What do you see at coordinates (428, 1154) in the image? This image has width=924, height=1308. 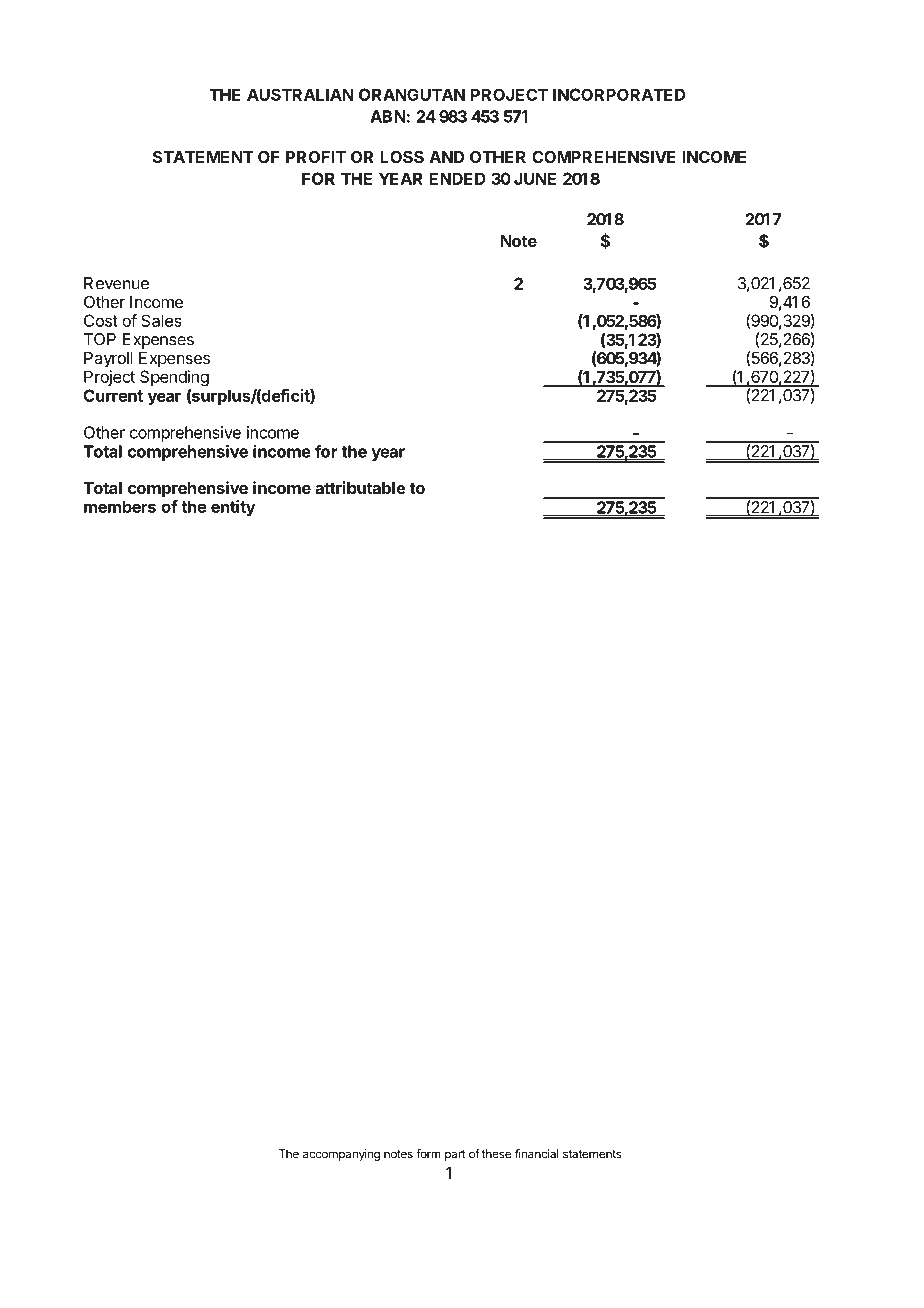 I see `form` at bounding box center [428, 1154].
